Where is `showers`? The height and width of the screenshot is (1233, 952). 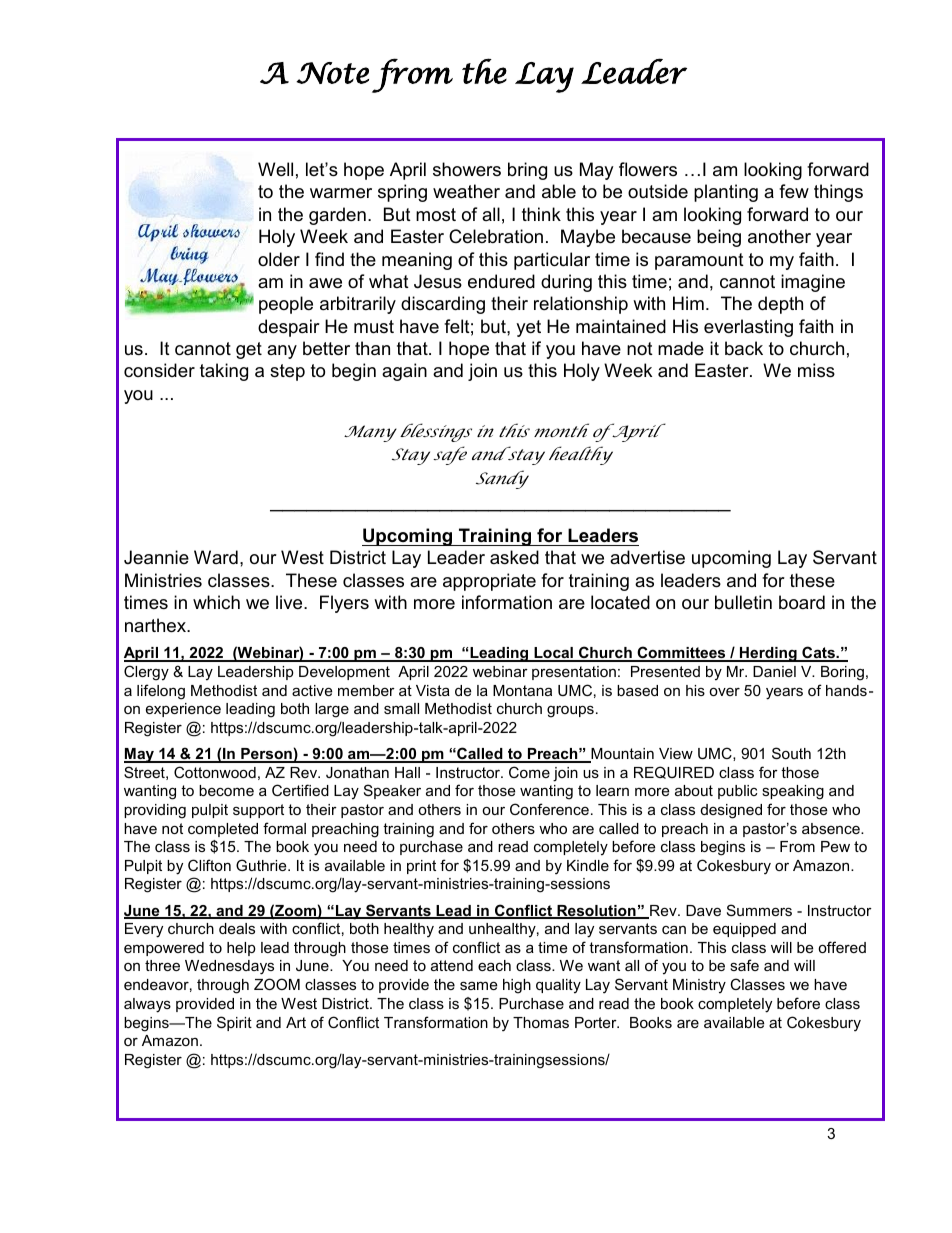
showers is located at coordinates (467, 169).
